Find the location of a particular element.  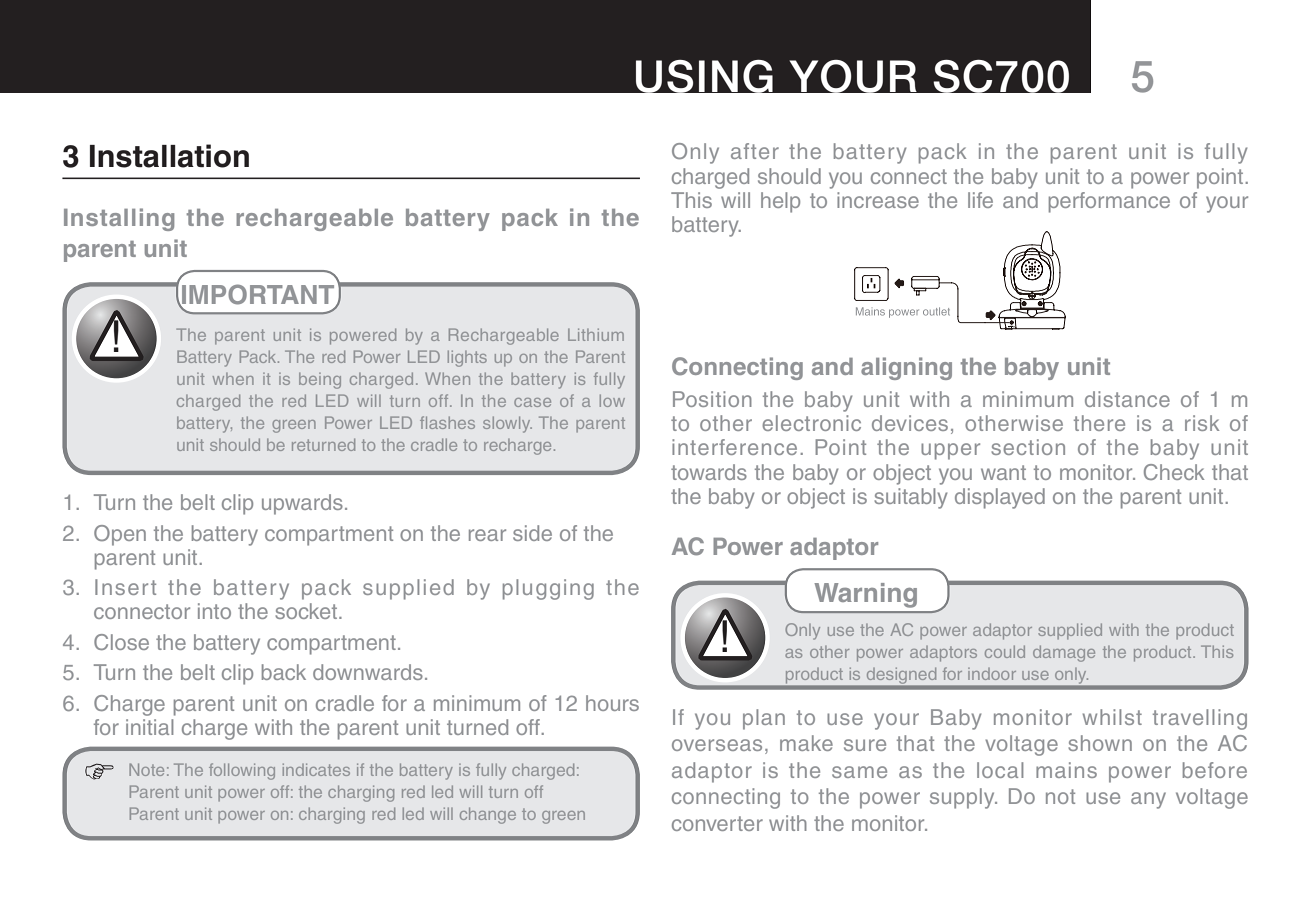

displayed is located at coordinates (1000, 498).
